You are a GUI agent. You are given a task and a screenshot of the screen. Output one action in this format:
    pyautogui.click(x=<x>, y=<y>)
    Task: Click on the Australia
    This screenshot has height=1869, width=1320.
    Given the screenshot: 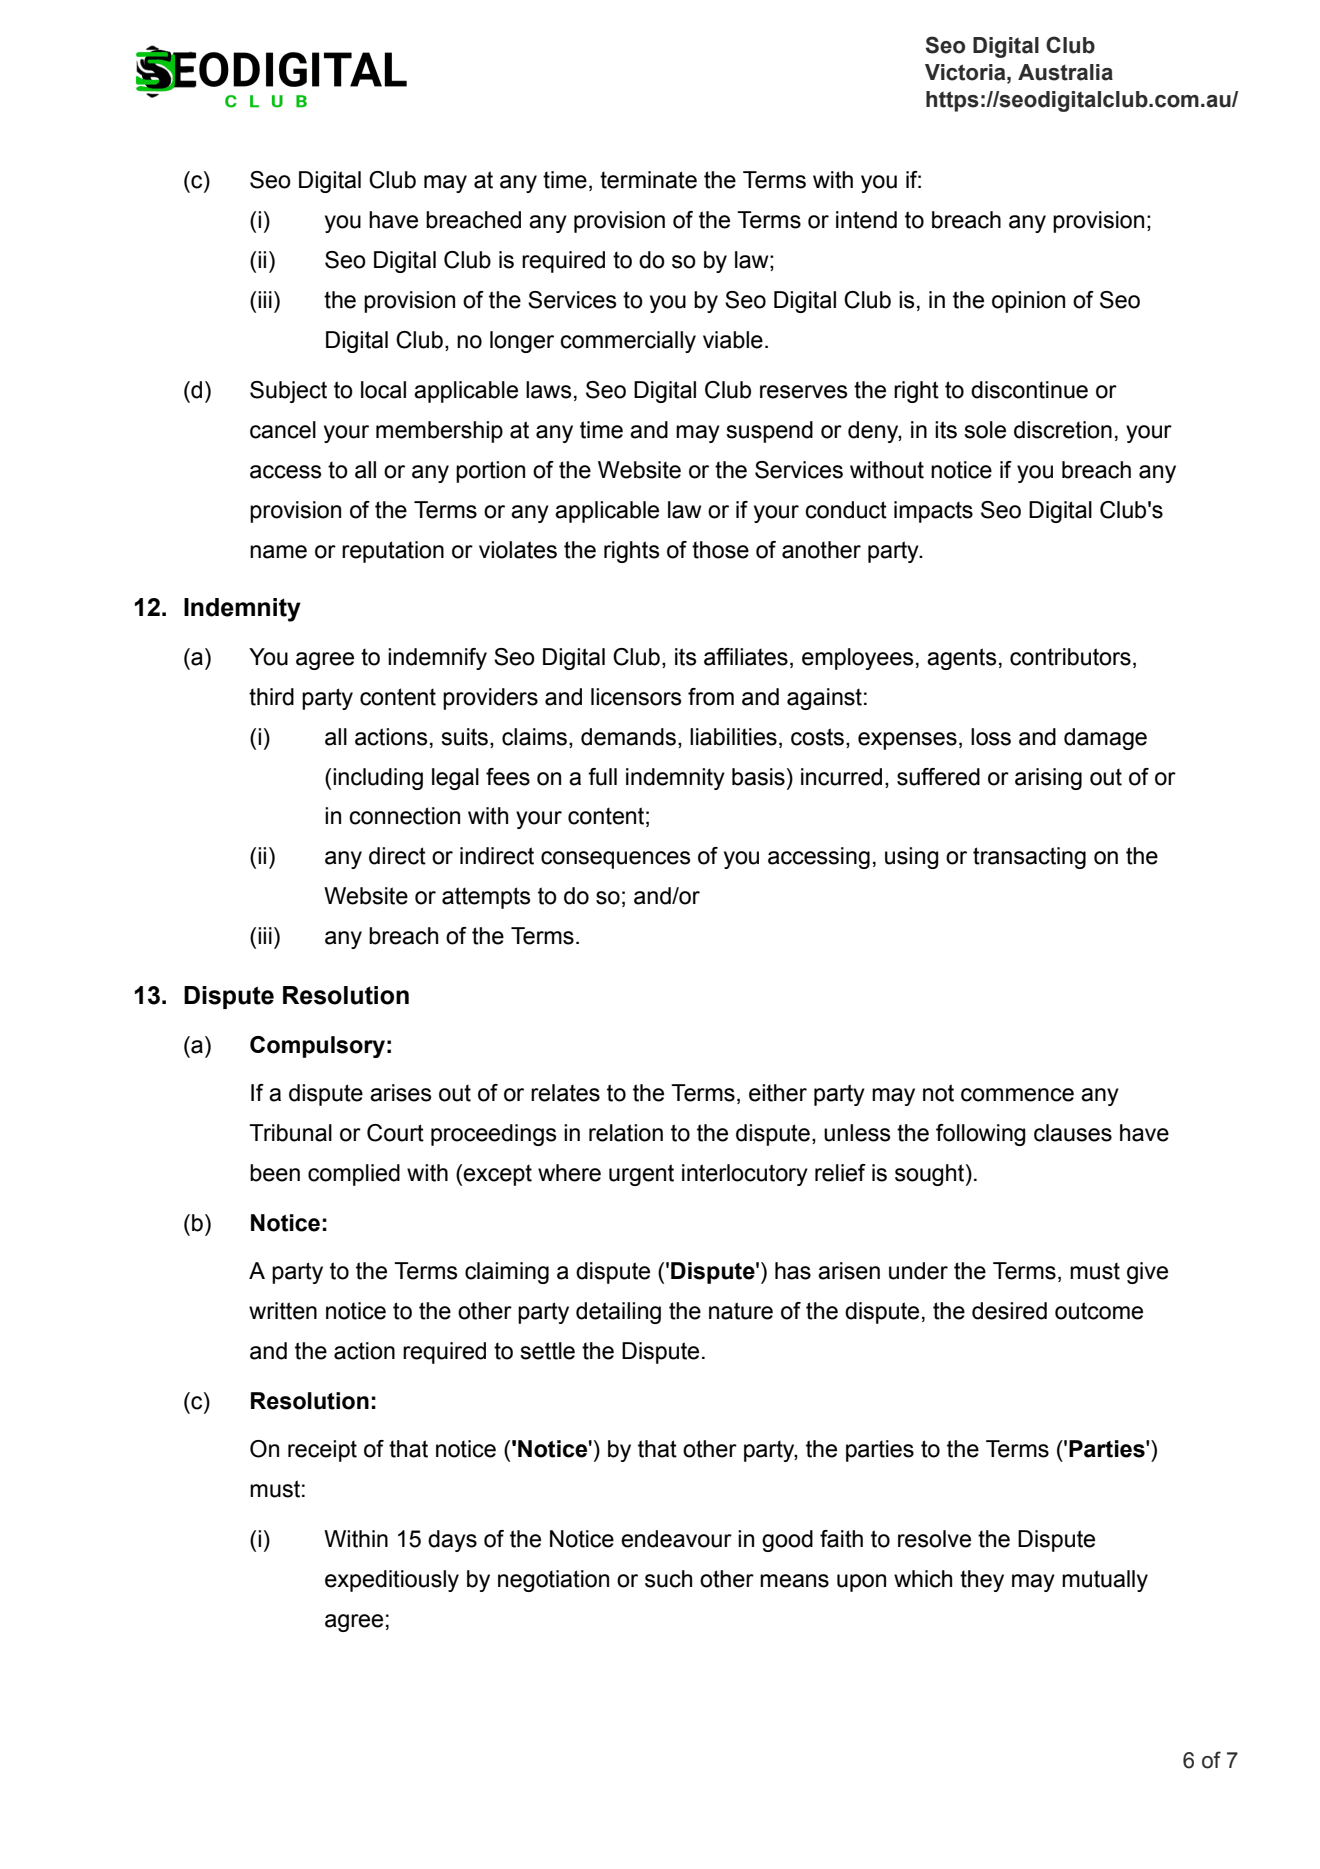 What is the action you would take?
    pyautogui.click(x=1065, y=72)
